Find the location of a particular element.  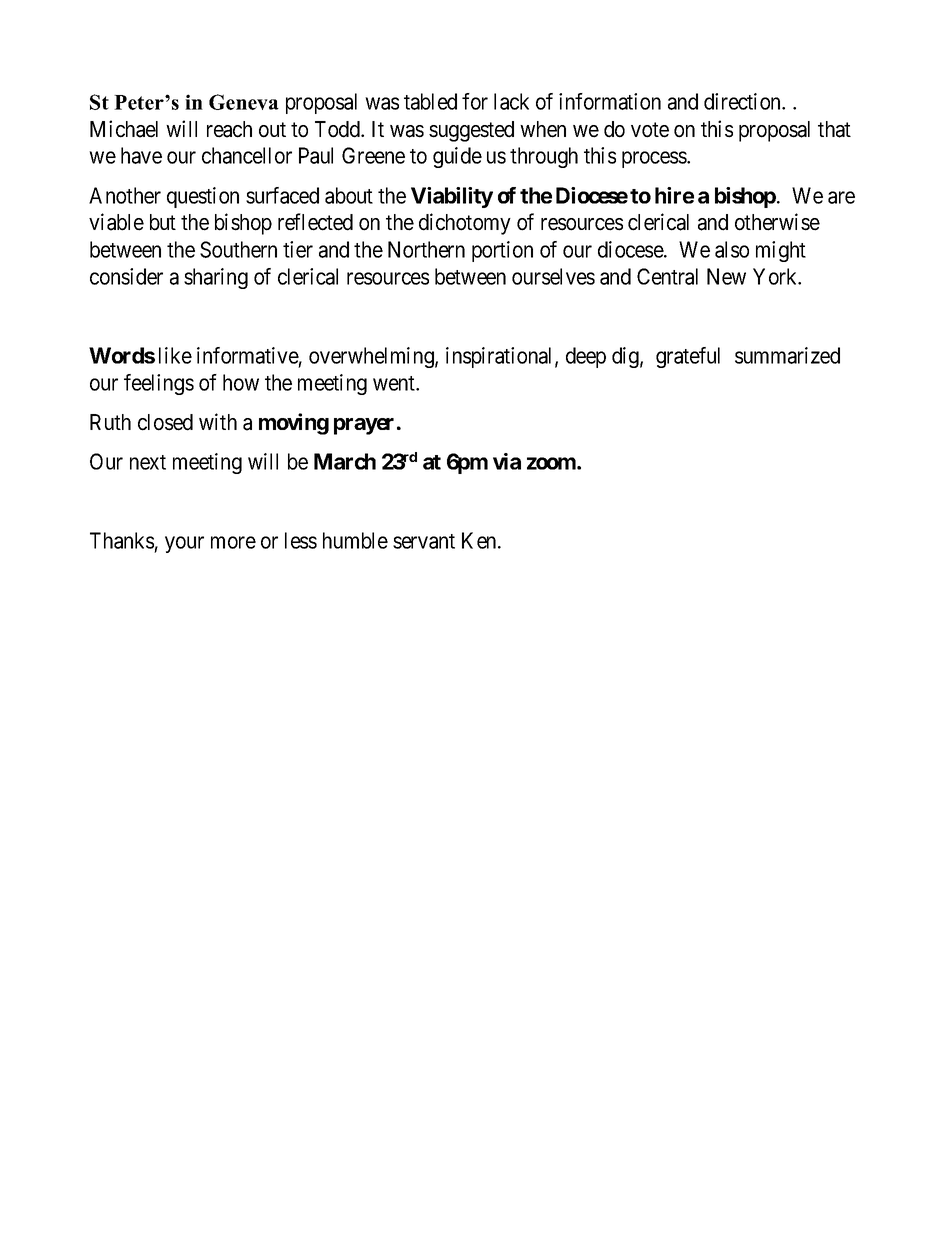

Viability is located at coordinates (452, 197).
